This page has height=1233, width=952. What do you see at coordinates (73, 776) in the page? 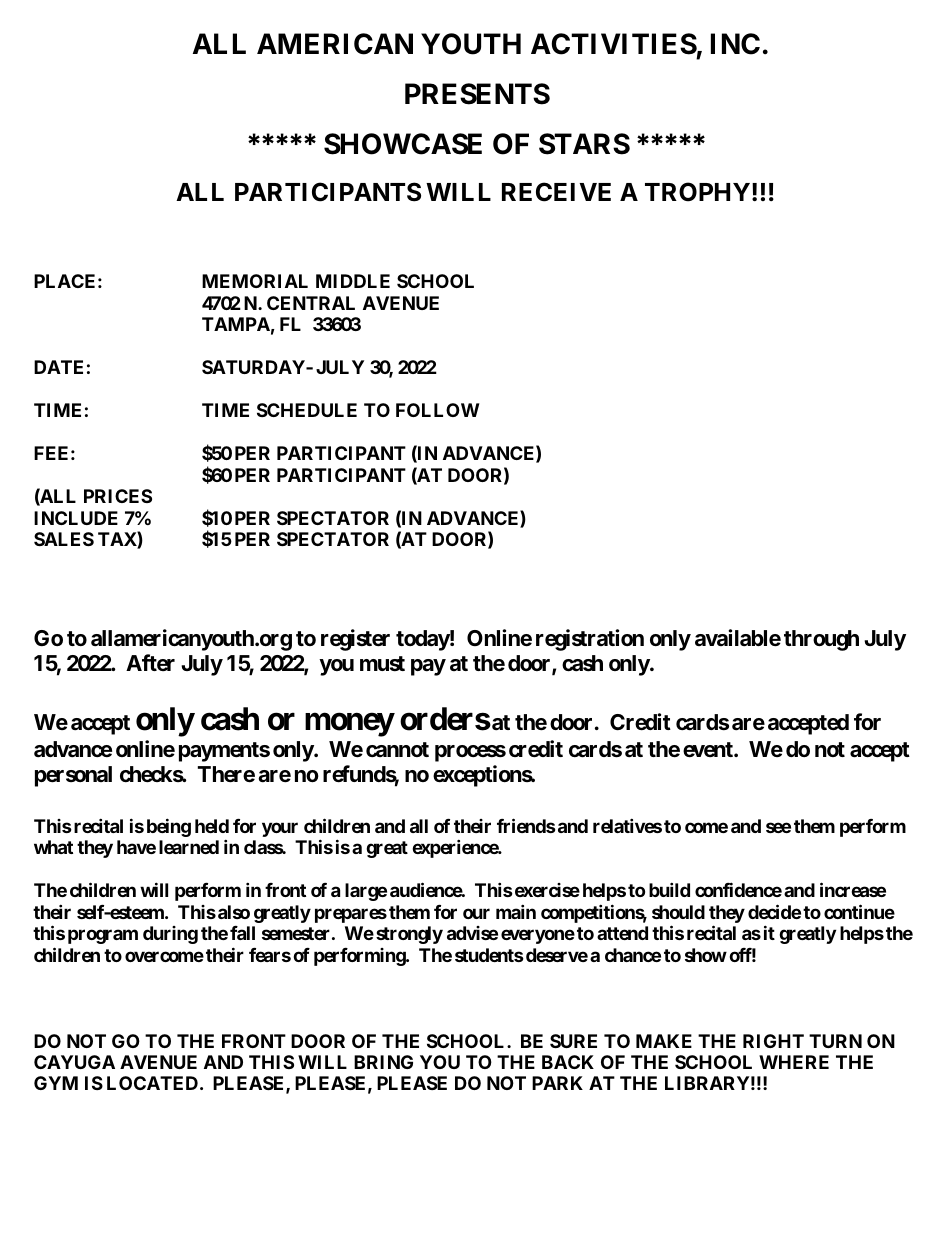
I see `personal` at bounding box center [73, 776].
